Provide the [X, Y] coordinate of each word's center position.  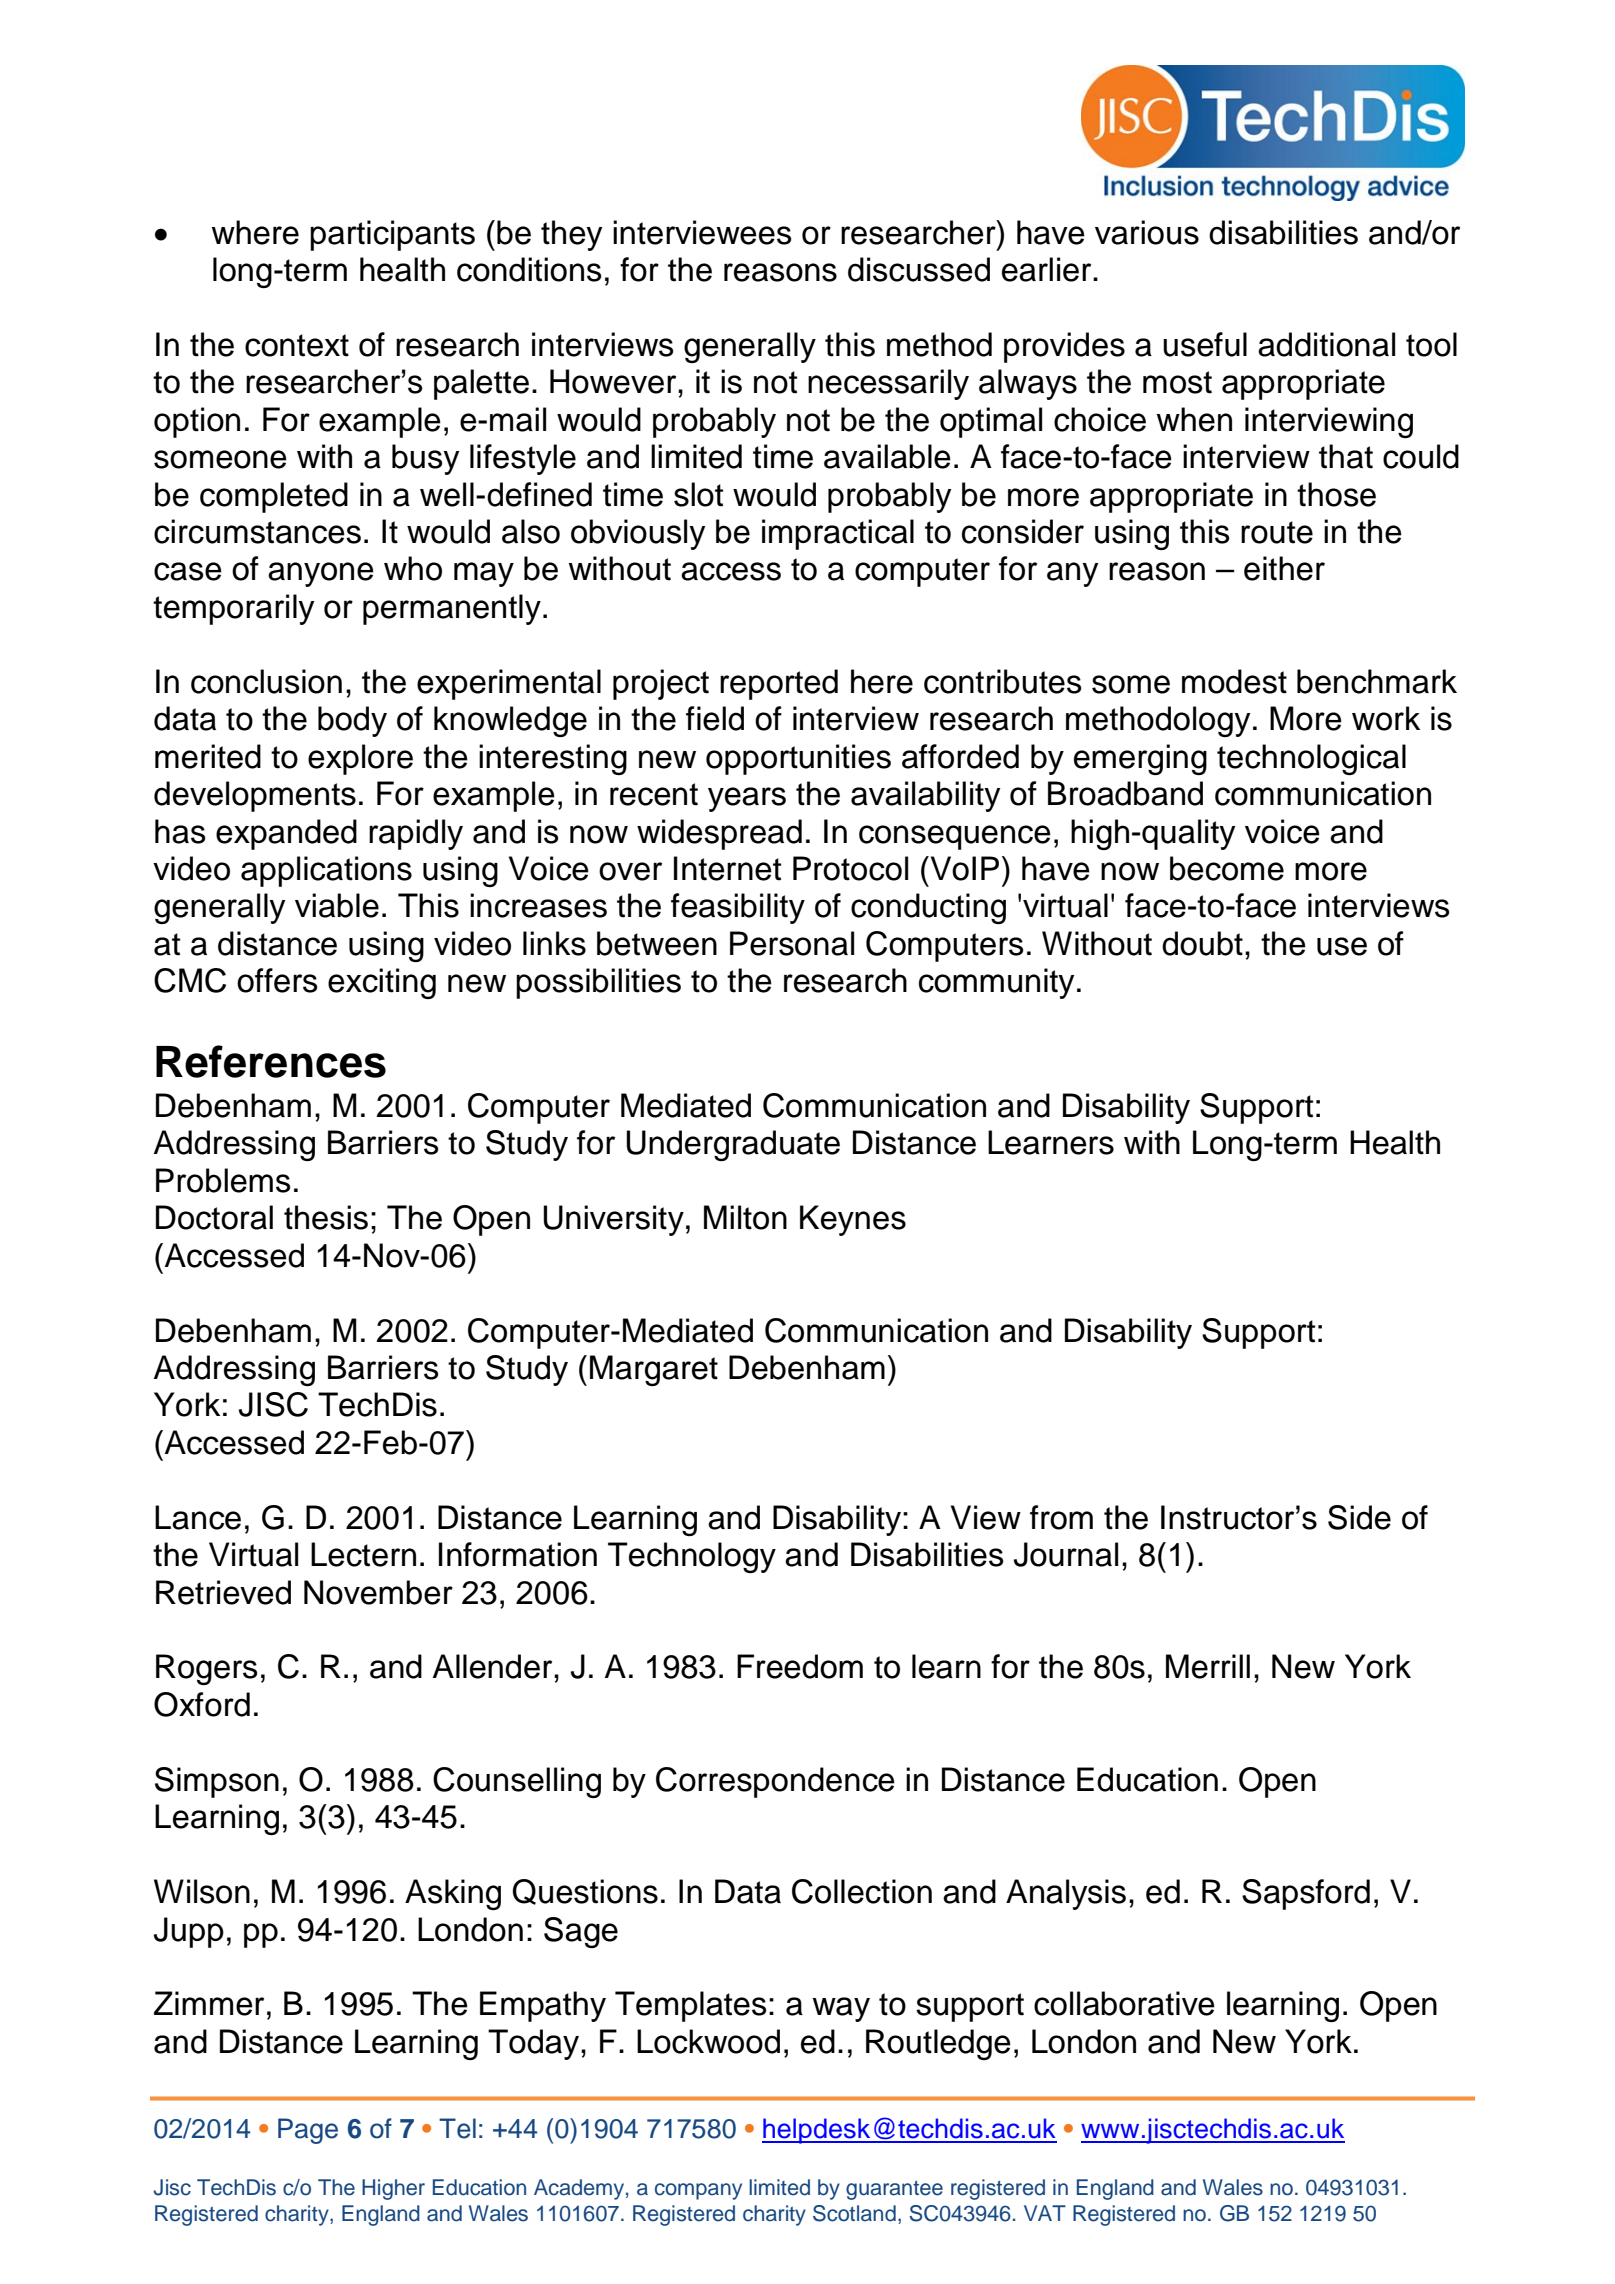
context [297, 345]
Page [308, 2131]
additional [1326, 344]
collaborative [1124, 2003]
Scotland [854, 2213]
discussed [919, 269]
